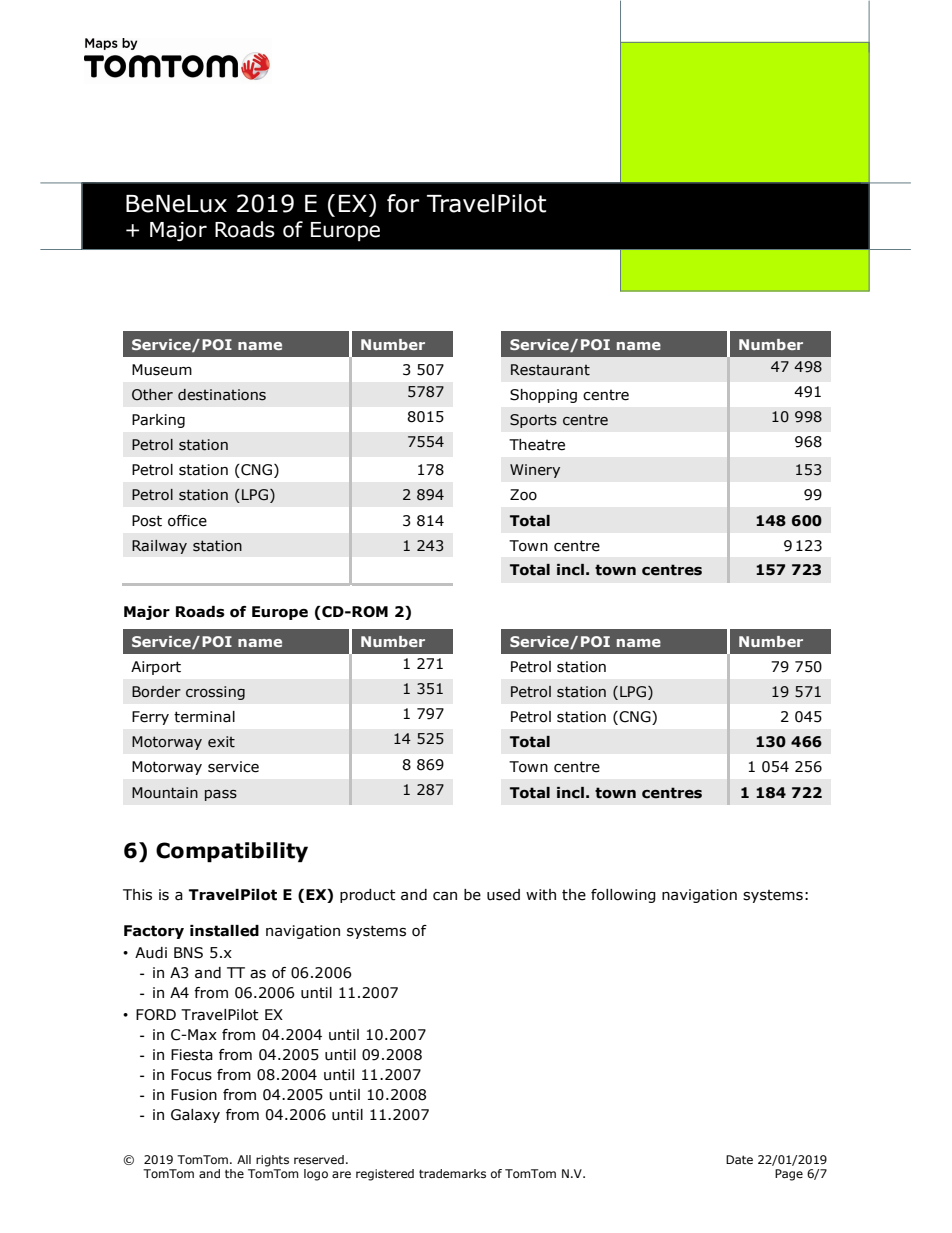 The height and width of the image is (1233, 952). What do you see at coordinates (503, 895) in the image?
I see `used` at bounding box center [503, 895].
